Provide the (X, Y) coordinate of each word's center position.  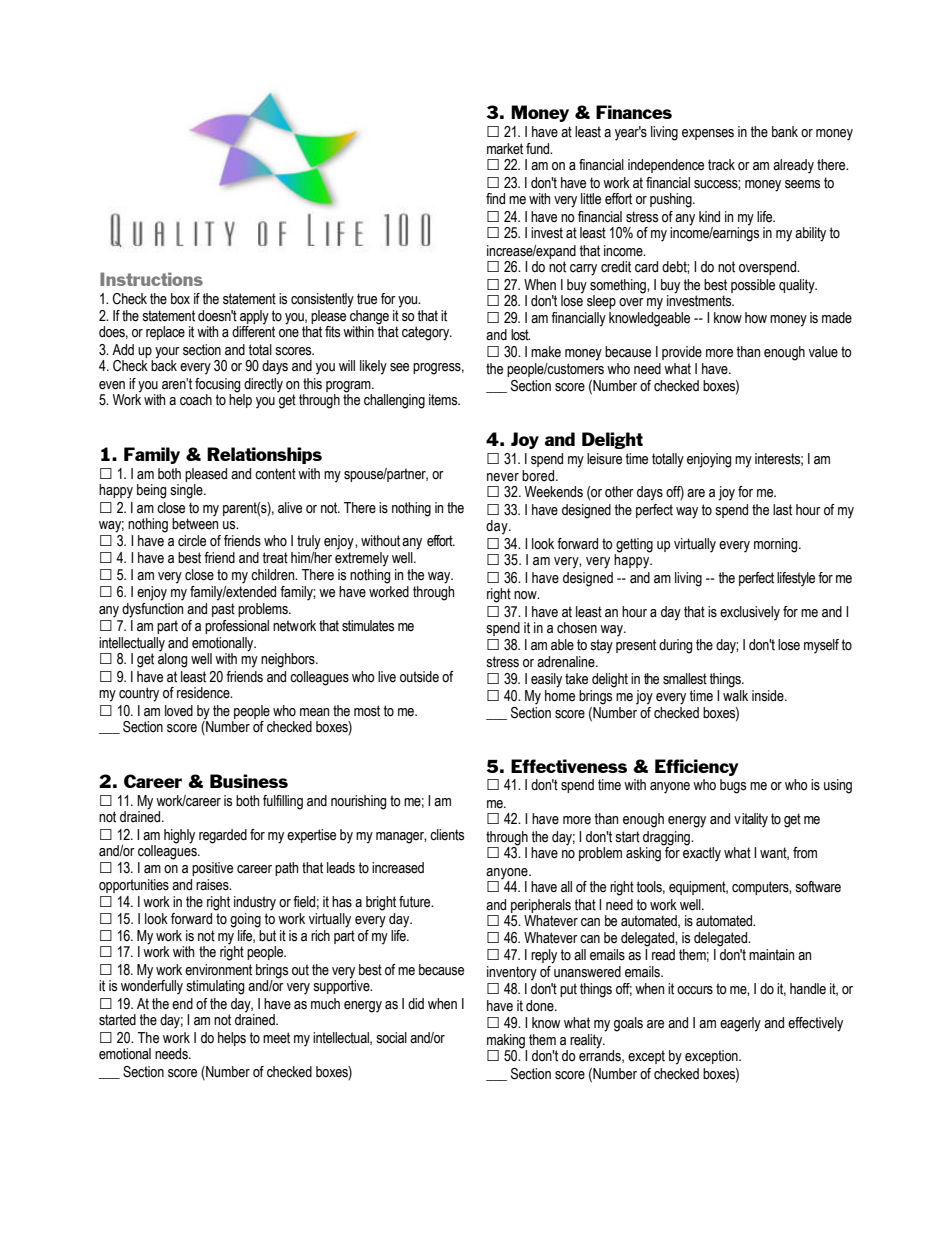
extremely (362, 558)
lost (520, 335)
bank (785, 132)
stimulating (215, 987)
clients (447, 835)
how (756, 318)
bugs (733, 786)
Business (249, 781)
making (507, 1042)
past (223, 610)
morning (777, 545)
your (167, 354)
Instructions (151, 279)
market (505, 149)
